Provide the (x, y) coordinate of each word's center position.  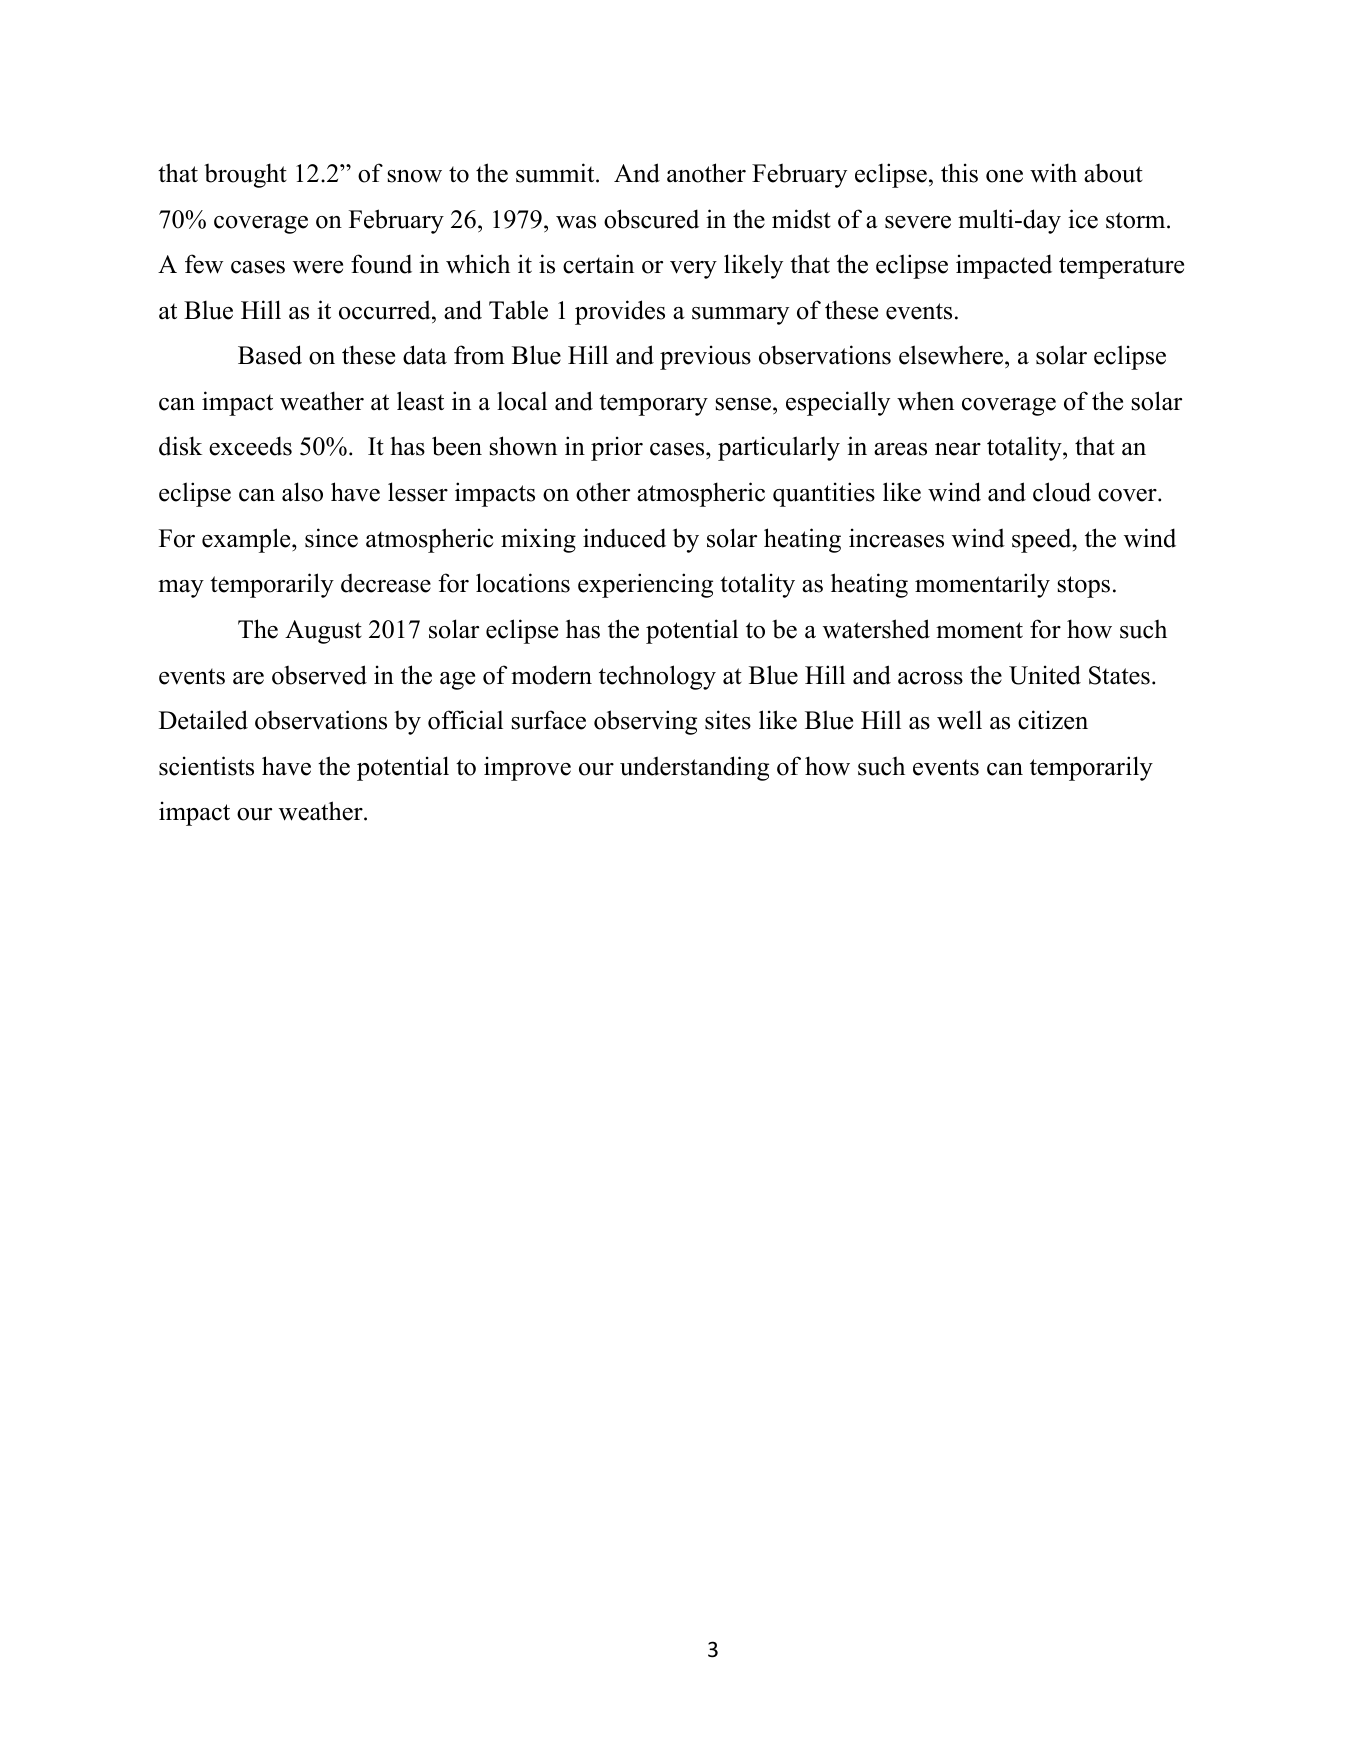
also (302, 492)
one (1004, 176)
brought (245, 175)
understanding (694, 768)
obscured (651, 219)
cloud (1062, 492)
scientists (206, 766)
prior (617, 448)
